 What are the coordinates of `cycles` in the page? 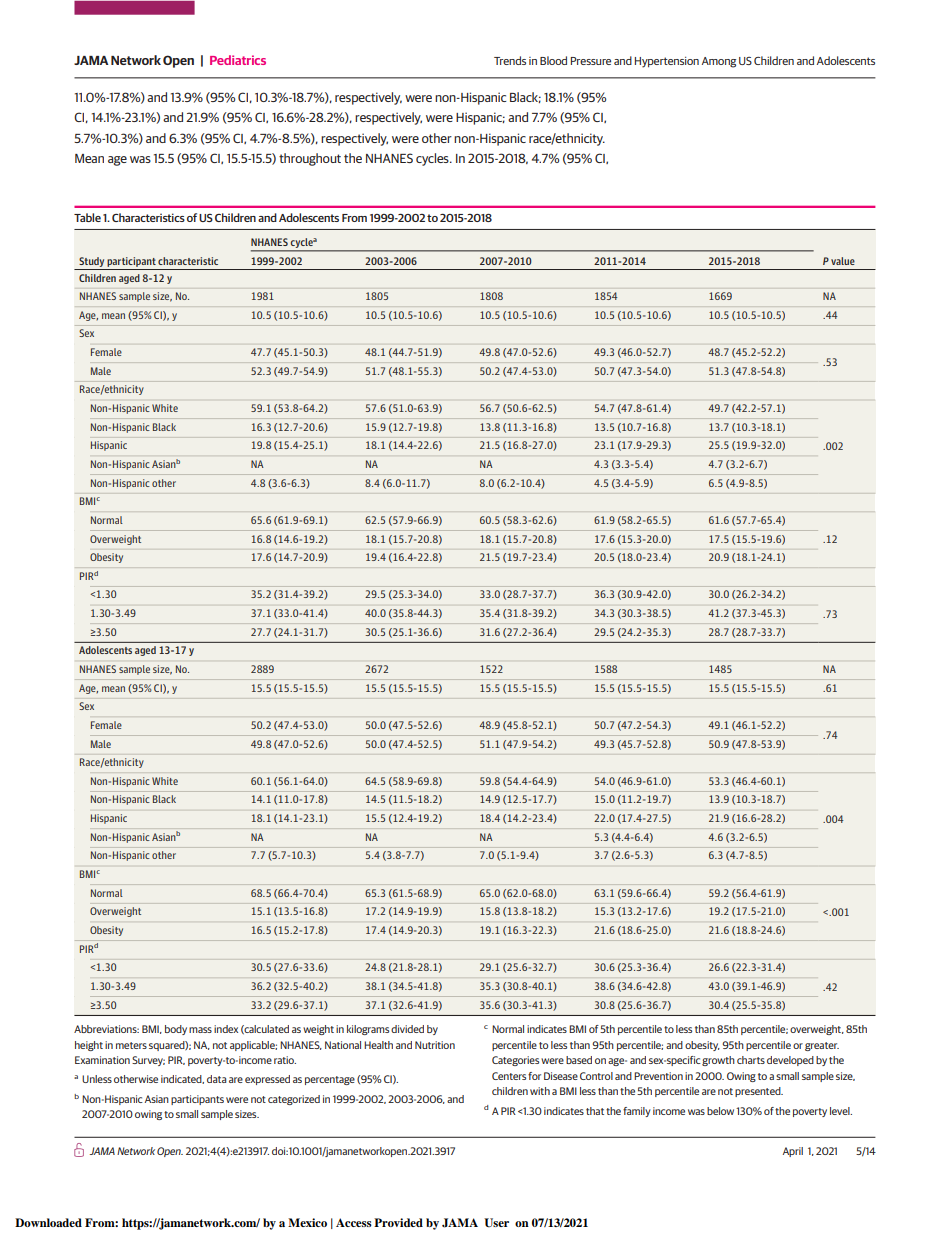 It's located at (433, 159).
